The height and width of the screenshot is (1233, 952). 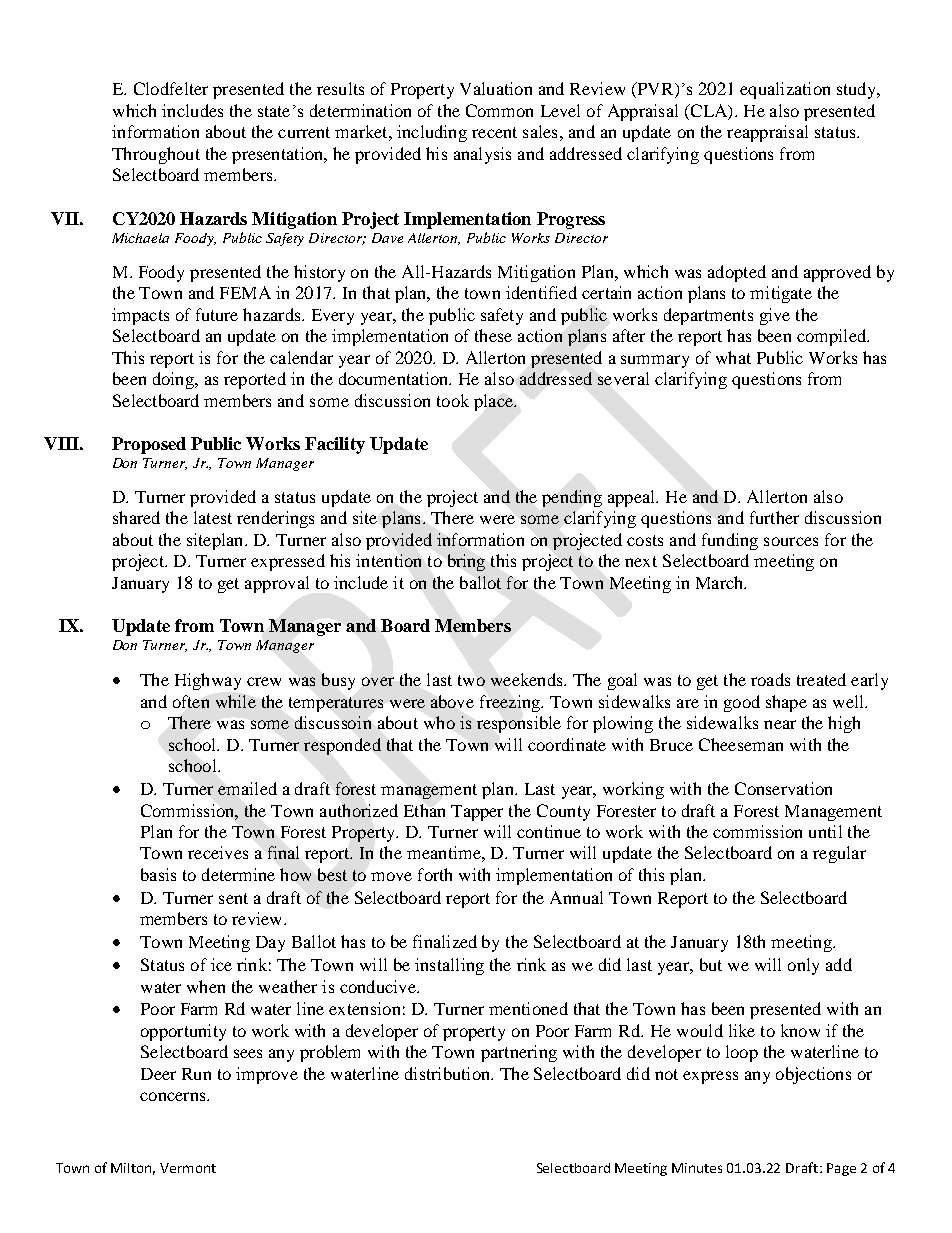 What do you see at coordinates (277, 584) in the screenshot?
I see `approval` at bounding box center [277, 584].
